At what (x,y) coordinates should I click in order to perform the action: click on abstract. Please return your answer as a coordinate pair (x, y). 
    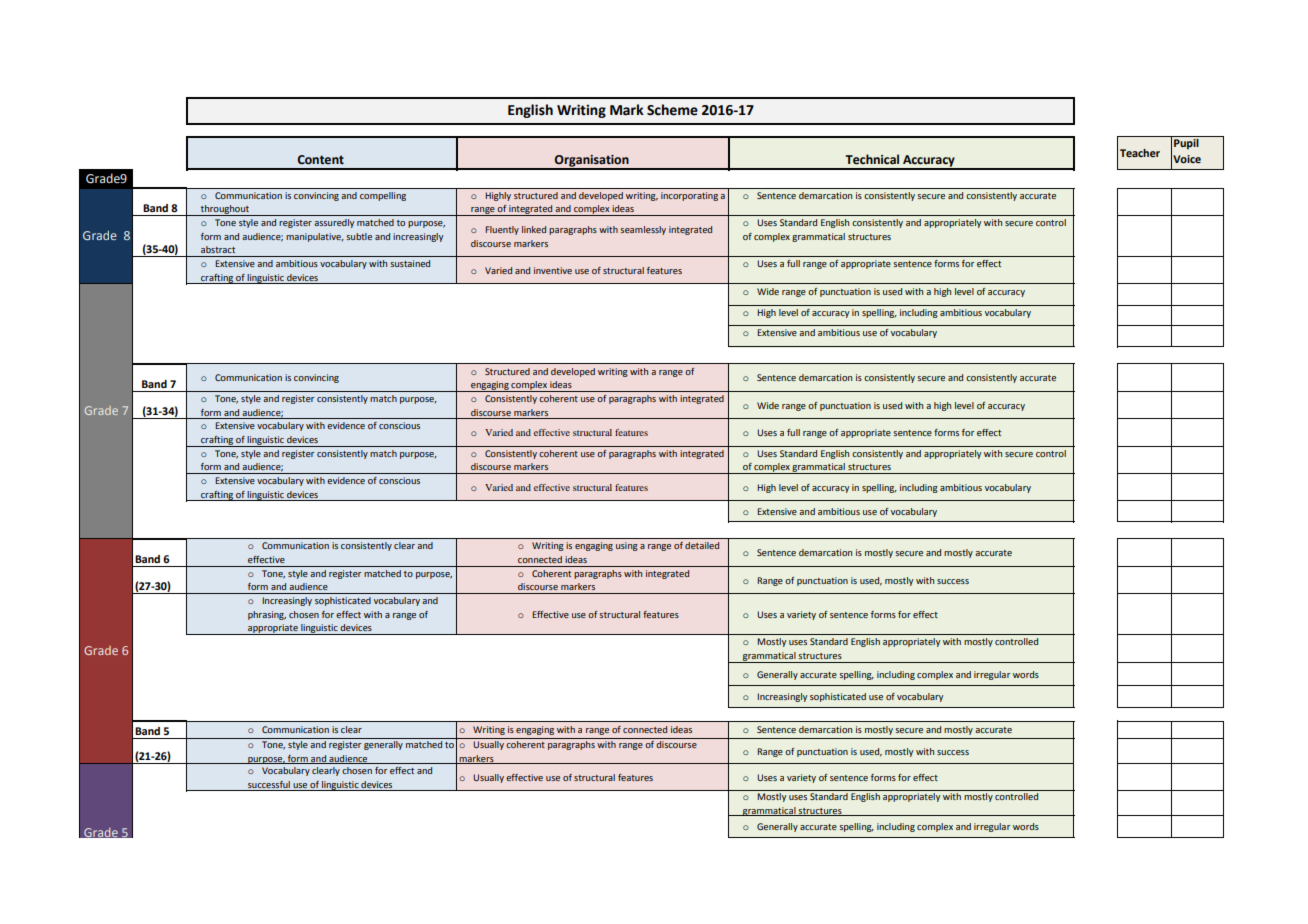
    Looking at the image, I should click on (218, 249).
